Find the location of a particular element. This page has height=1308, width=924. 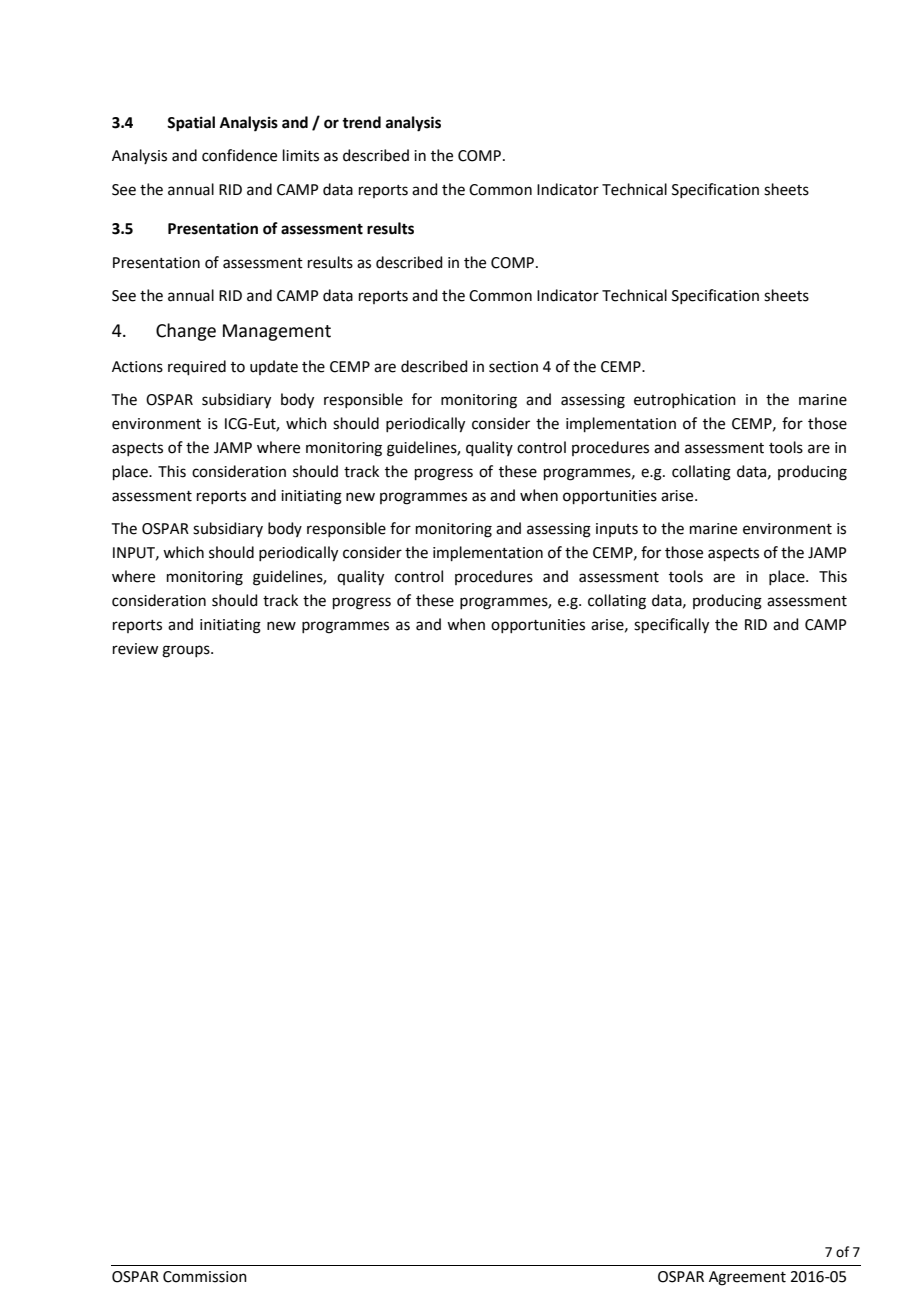

required is located at coordinates (197, 367).
